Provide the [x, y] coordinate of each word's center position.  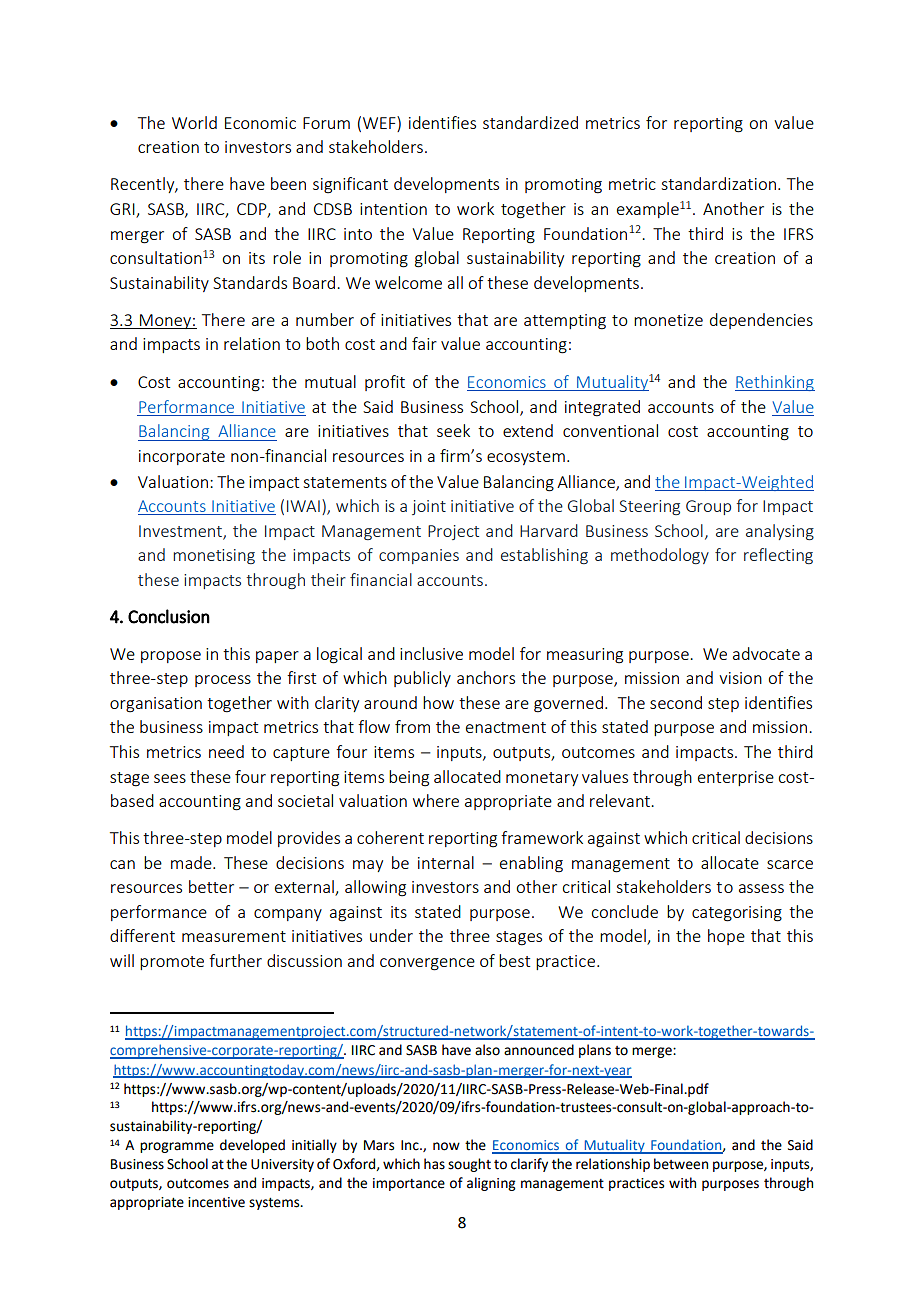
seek [453, 430]
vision [740, 678]
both [322, 343]
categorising [737, 914]
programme [177, 1147]
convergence [427, 964]
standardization [718, 183]
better [211, 886]
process [223, 681]
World [194, 122]
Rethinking [775, 383]
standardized [530, 122]
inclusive [431, 653]
